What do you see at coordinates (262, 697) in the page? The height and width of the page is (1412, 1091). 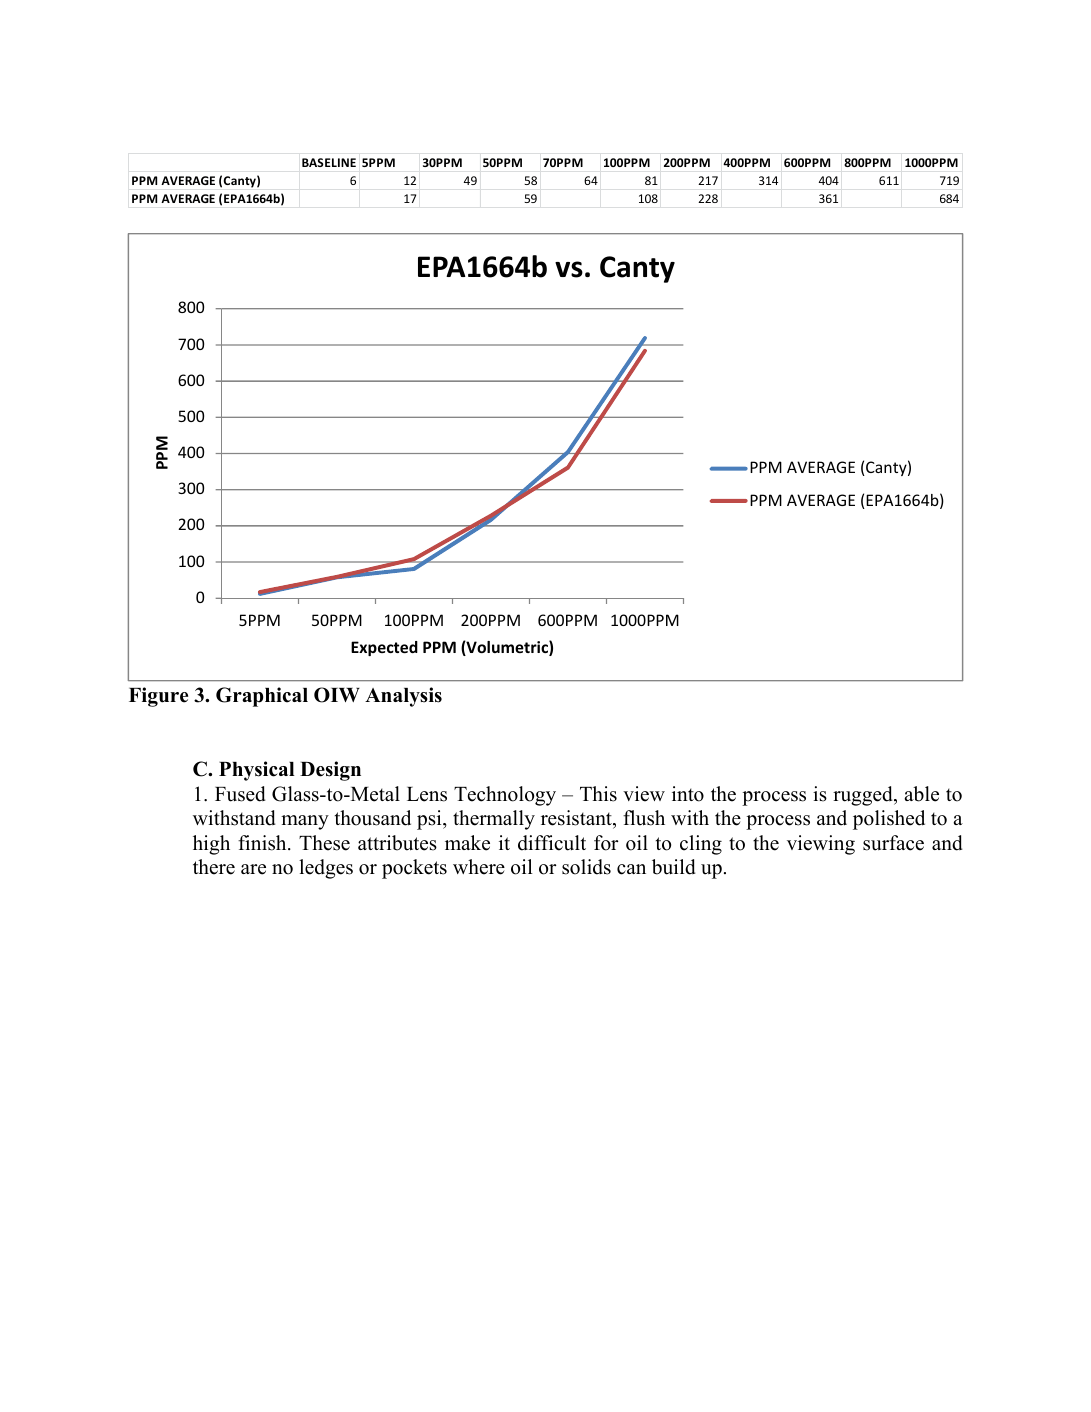 I see `Graphical` at bounding box center [262, 697].
